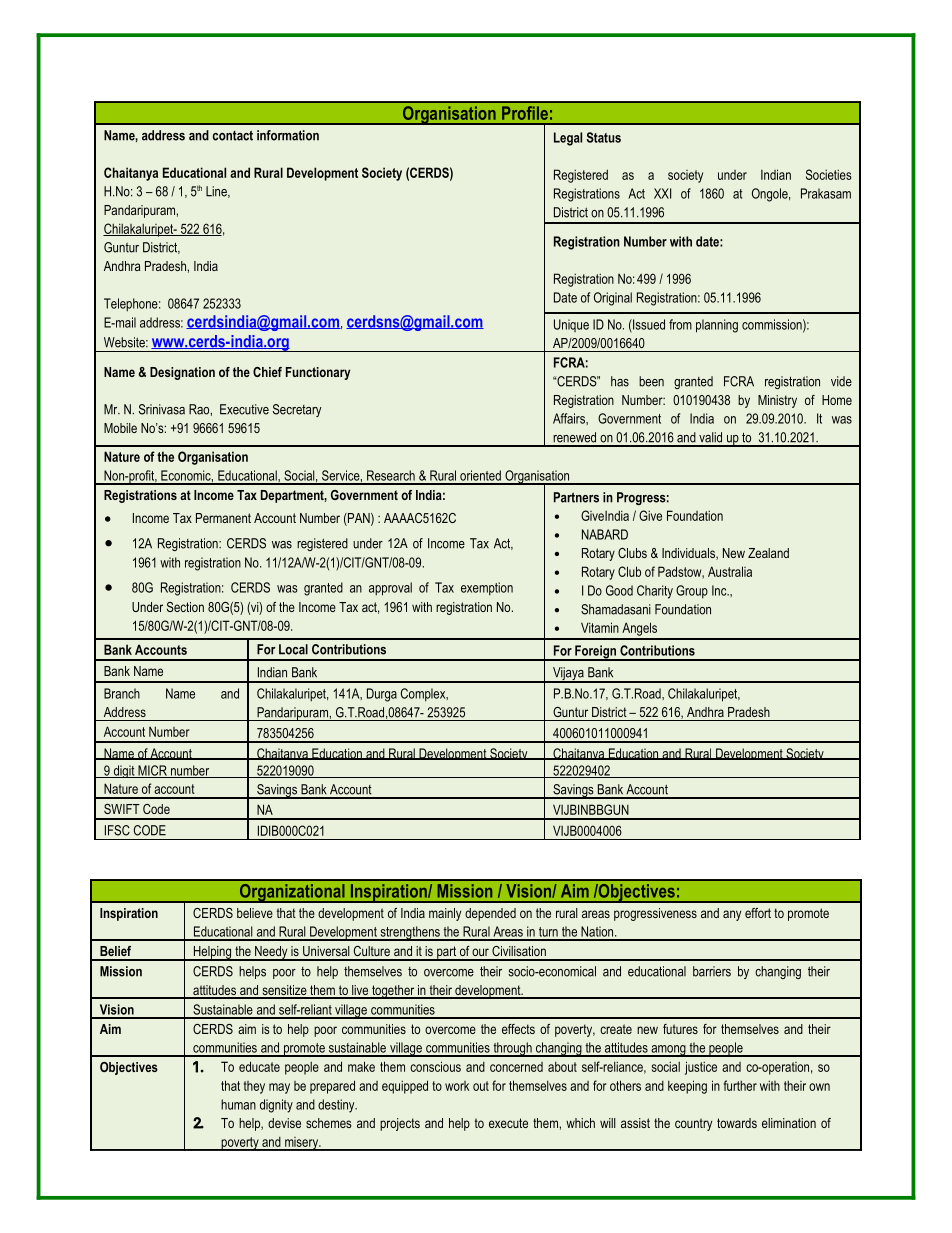 The height and width of the screenshot is (1233, 952). What do you see at coordinates (238, 1104) in the screenshot?
I see `human` at bounding box center [238, 1104].
